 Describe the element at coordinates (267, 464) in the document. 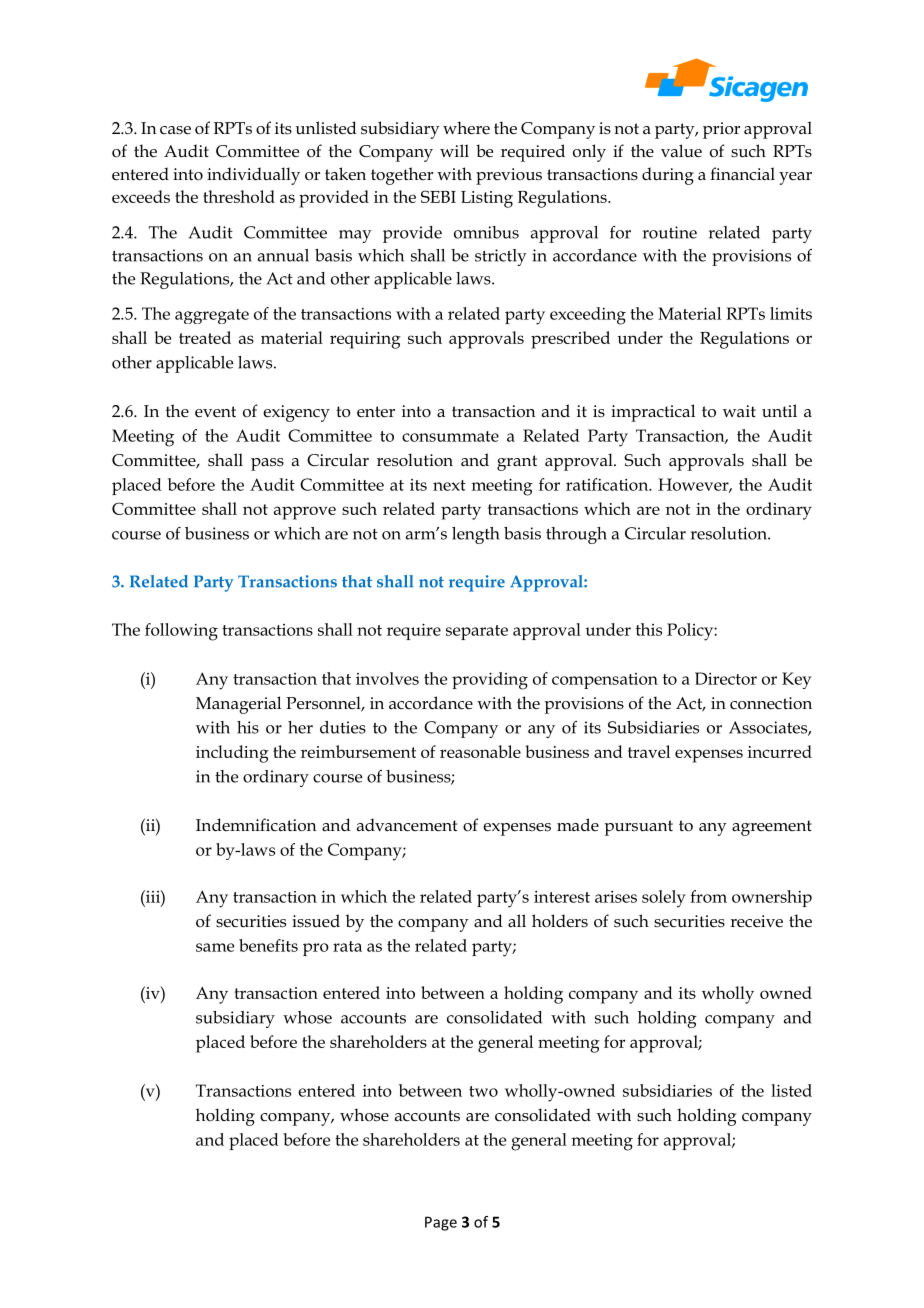

I see `pass` at that location.
